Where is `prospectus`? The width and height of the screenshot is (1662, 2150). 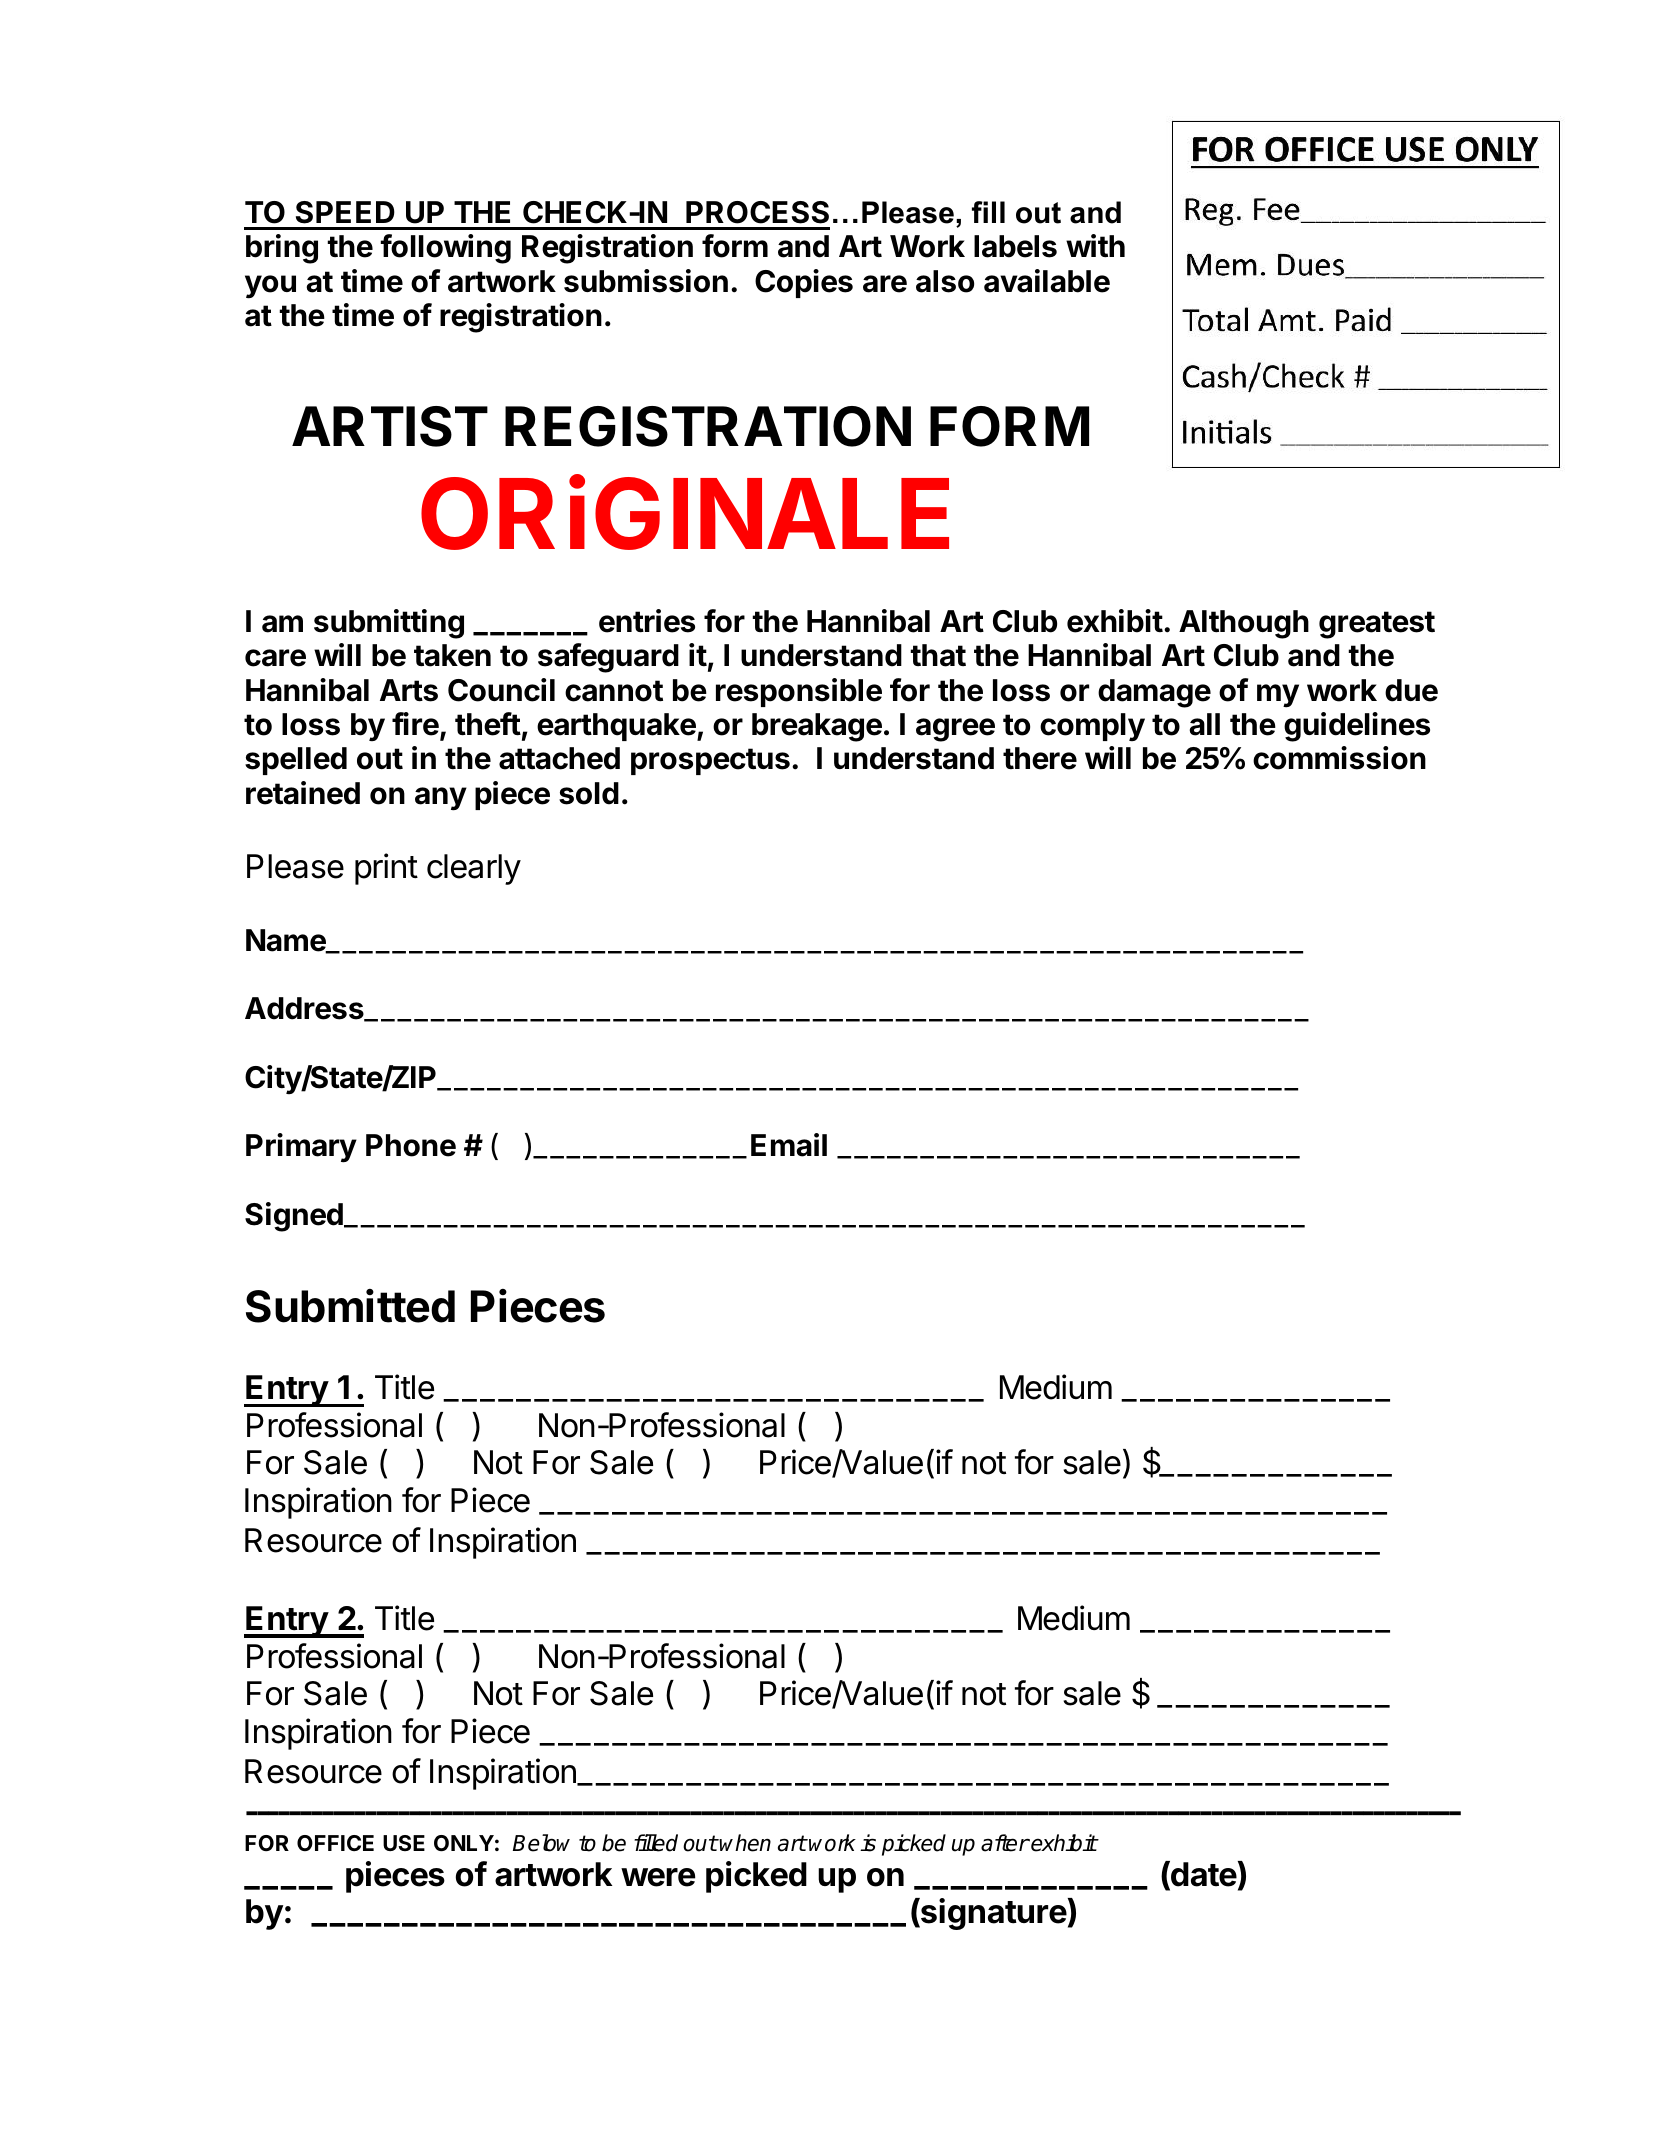 prospectus is located at coordinates (710, 761).
